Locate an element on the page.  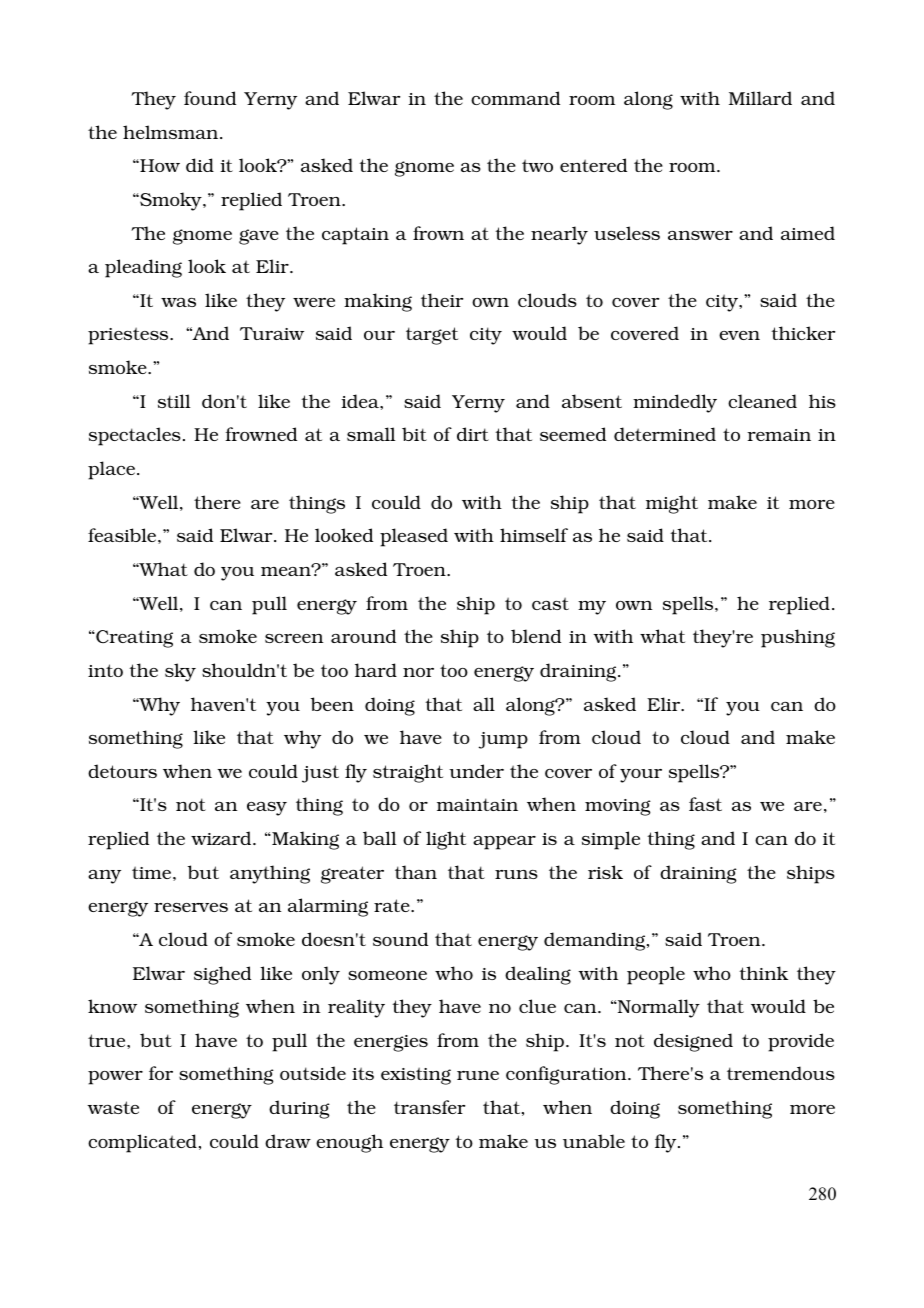
transfer is located at coordinates (429, 1107).
